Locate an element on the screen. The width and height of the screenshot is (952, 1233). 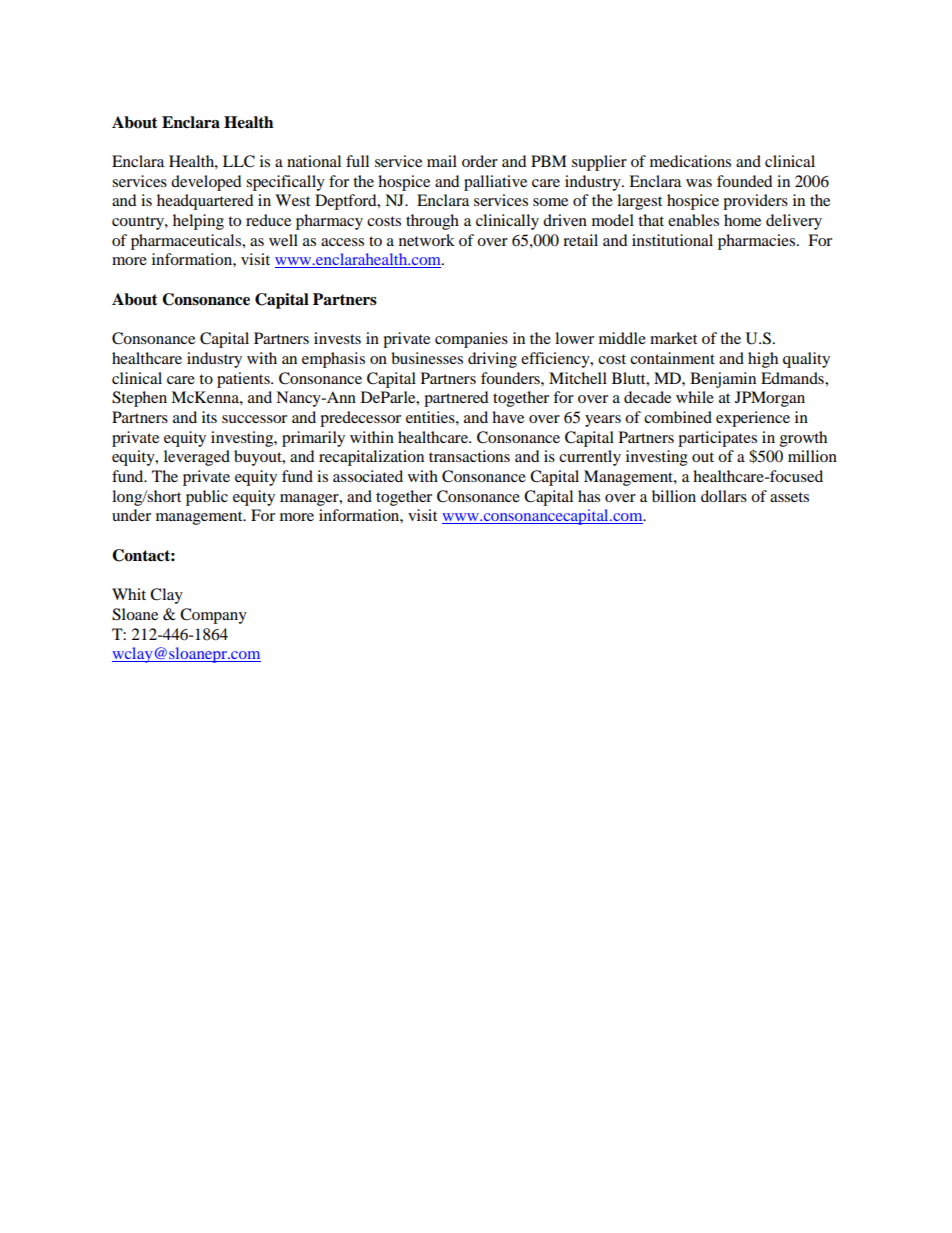
founded is located at coordinates (745, 181).
